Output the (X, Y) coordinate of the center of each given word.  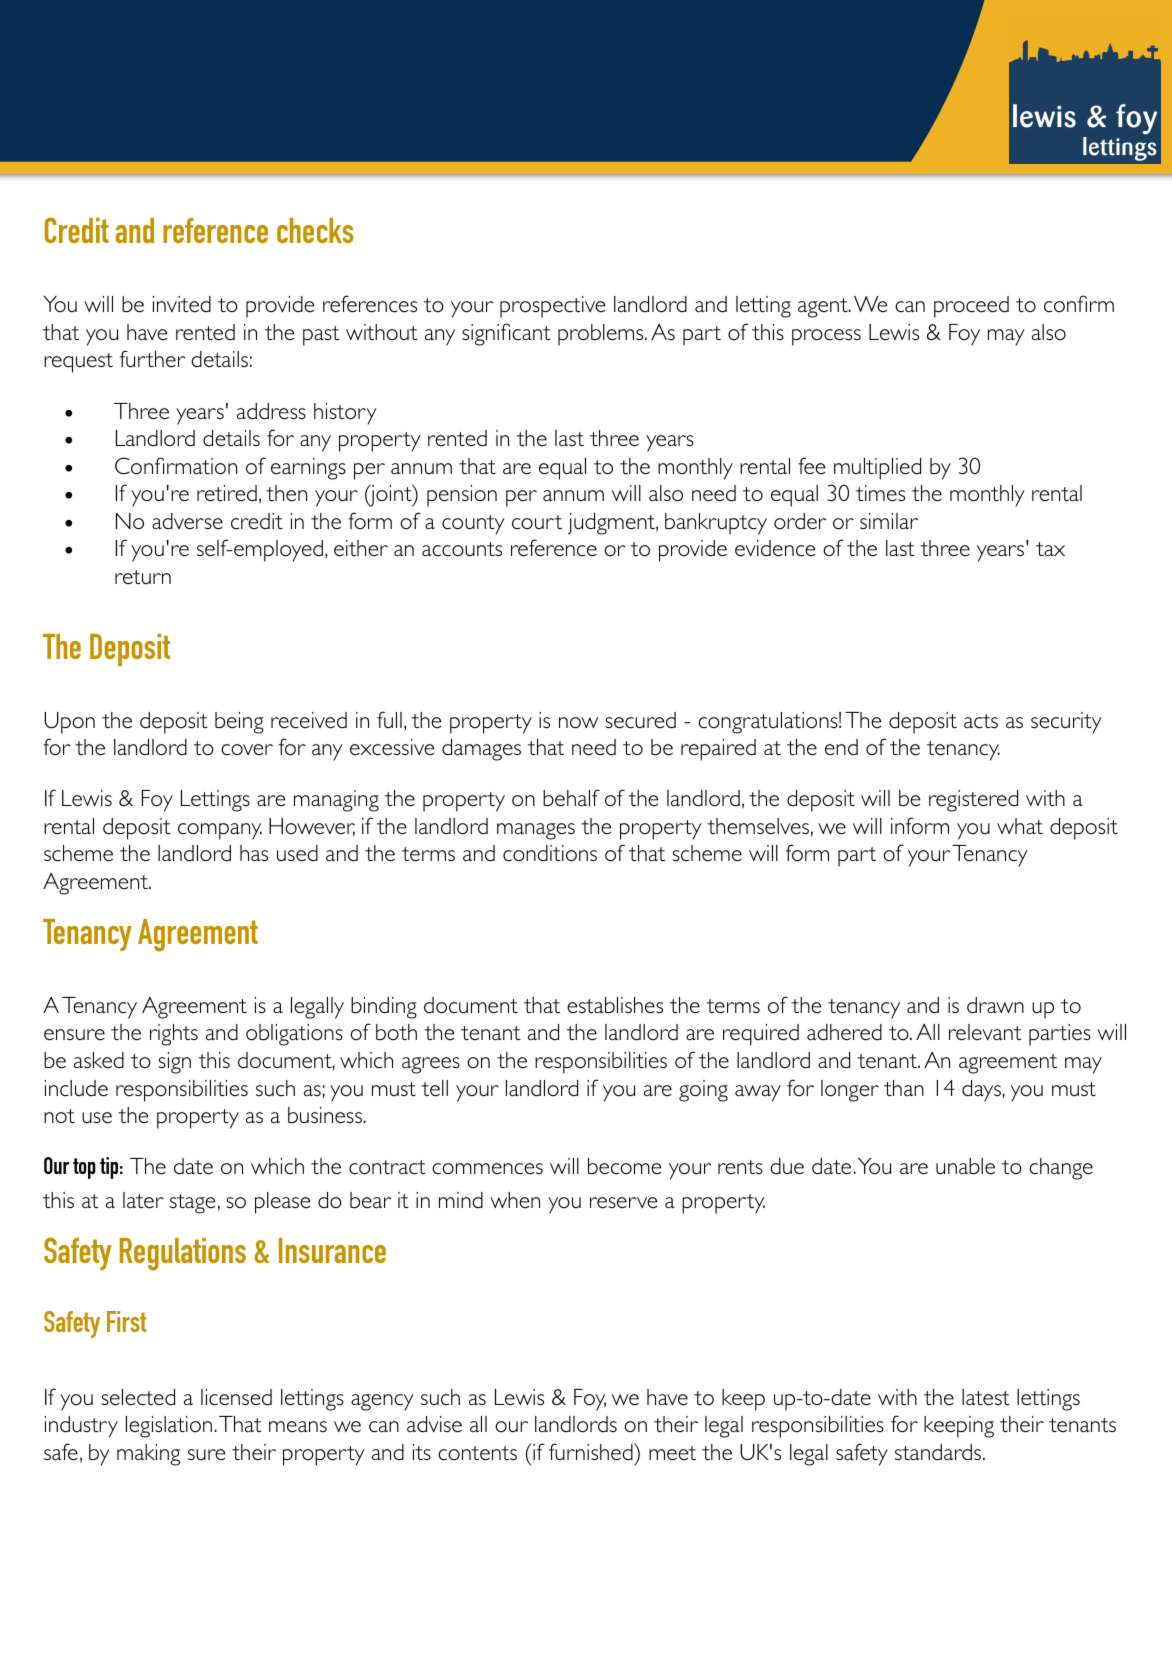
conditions (550, 853)
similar (889, 521)
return (143, 577)
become (624, 1166)
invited (182, 304)
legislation (169, 1427)
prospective (552, 307)
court (537, 522)
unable (965, 1166)
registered (973, 801)
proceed (971, 307)
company (220, 831)
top (84, 1168)
